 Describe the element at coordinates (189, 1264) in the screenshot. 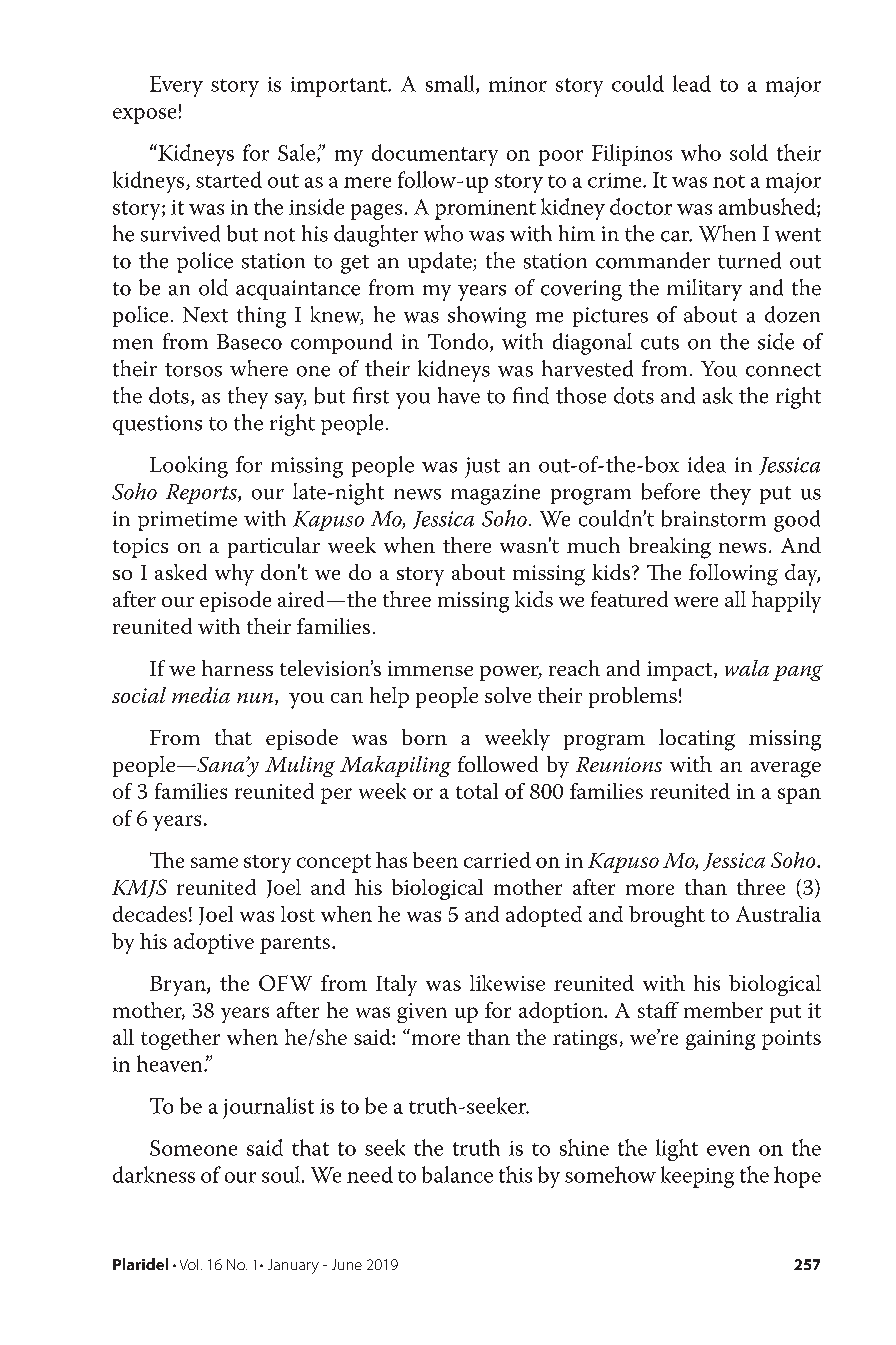

I see `Vol` at that location.
